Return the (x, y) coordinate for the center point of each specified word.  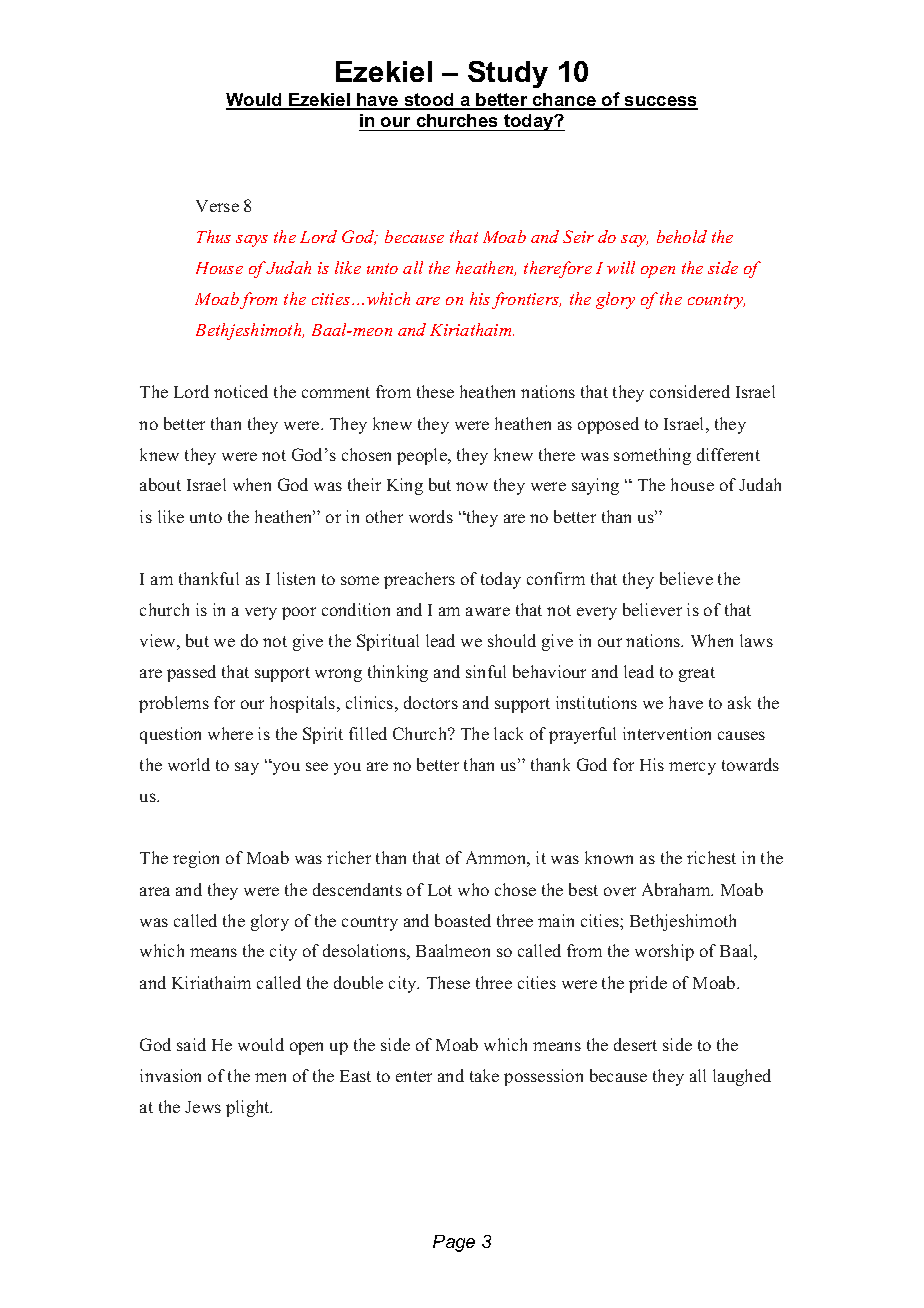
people (423, 456)
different (728, 454)
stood (429, 101)
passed (191, 673)
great (697, 674)
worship (664, 952)
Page (454, 1243)
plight (249, 1108)
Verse (217, 206)
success (660, 102)
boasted (463, 920)
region (196, 859)
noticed (241, 391)
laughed (742, 1077)
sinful (486, 671)
